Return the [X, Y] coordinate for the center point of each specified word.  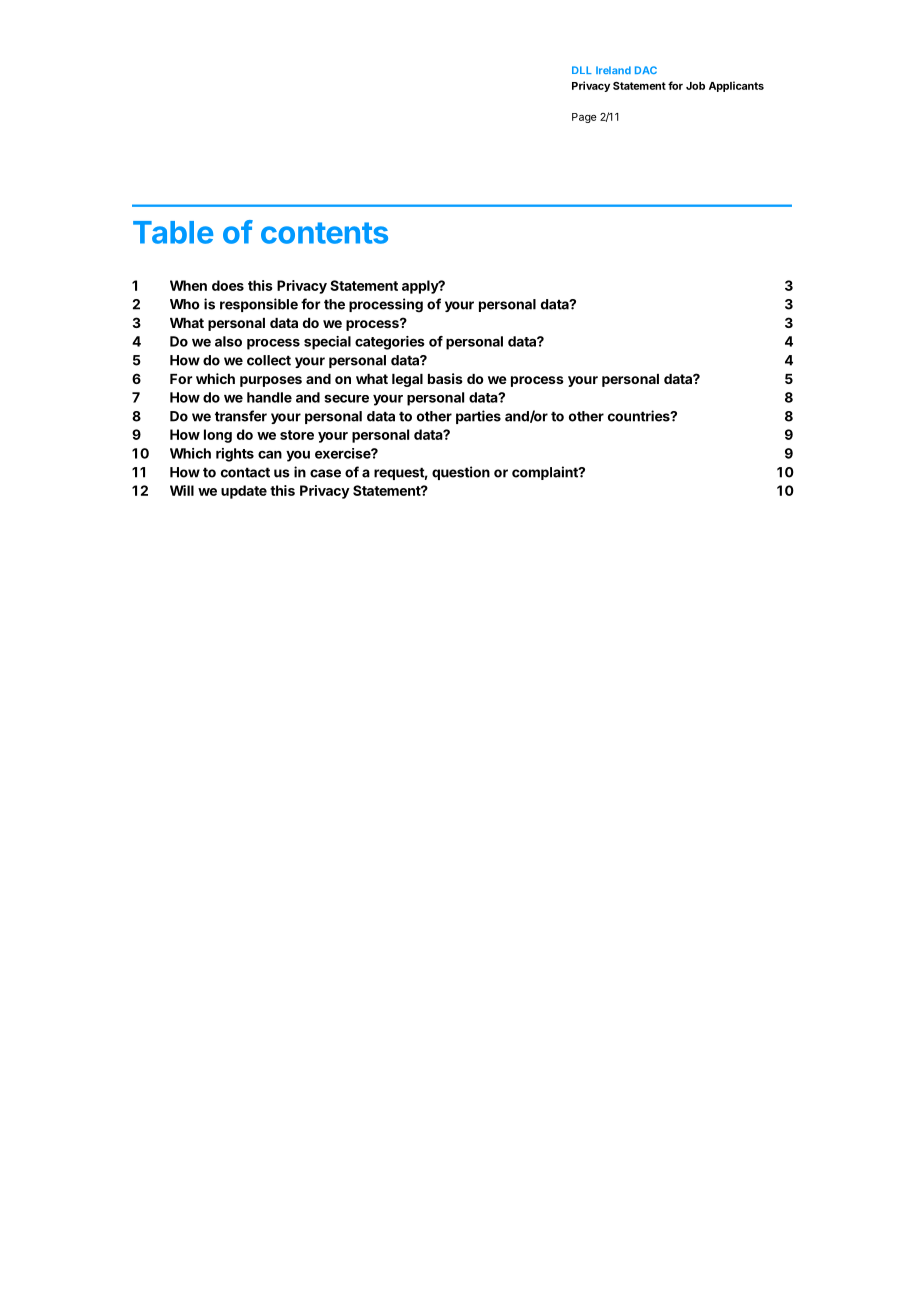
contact [245, 472]
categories [390, 343]
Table [173, 232]
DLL [582, 70]
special [327, 343]
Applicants [736, 86]
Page [584, 118]
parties [478, 417]
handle [269, 397]
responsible [259, 305]
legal [407, 380]
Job [695, 86]
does [228, 285]
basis [445, 378]
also [228, 341]
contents [324, 233]
